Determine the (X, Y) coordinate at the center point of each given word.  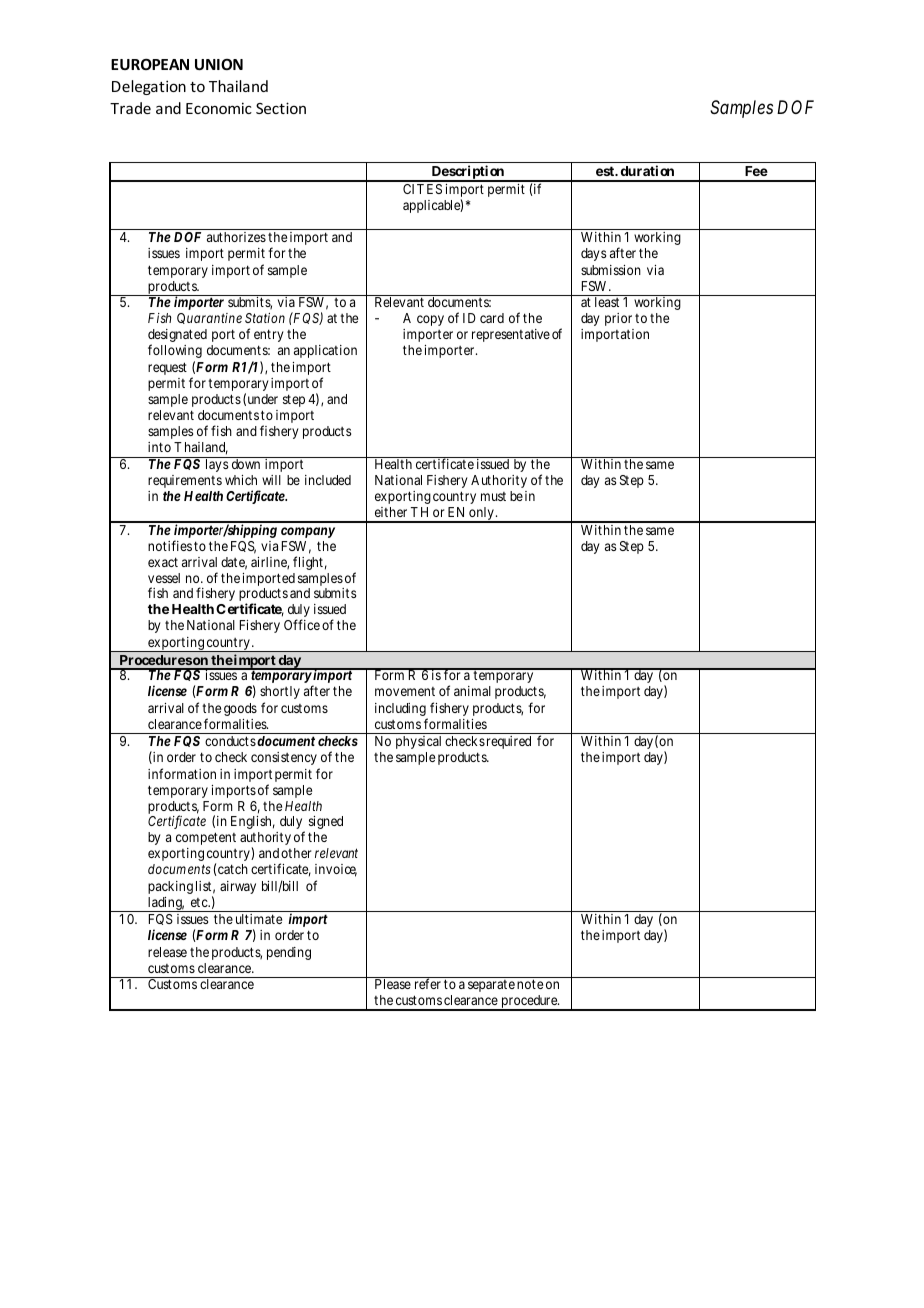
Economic (219, 108)
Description (467, 173)
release (167, 952)
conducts (230, 741)
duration (647, 170)
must (493, 496)
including (401, 711)
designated (177, 337)
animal (472, 691)
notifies (170, 545)
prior (618, 319)
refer (428, 983)
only (481, 515)
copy (430, 320)
